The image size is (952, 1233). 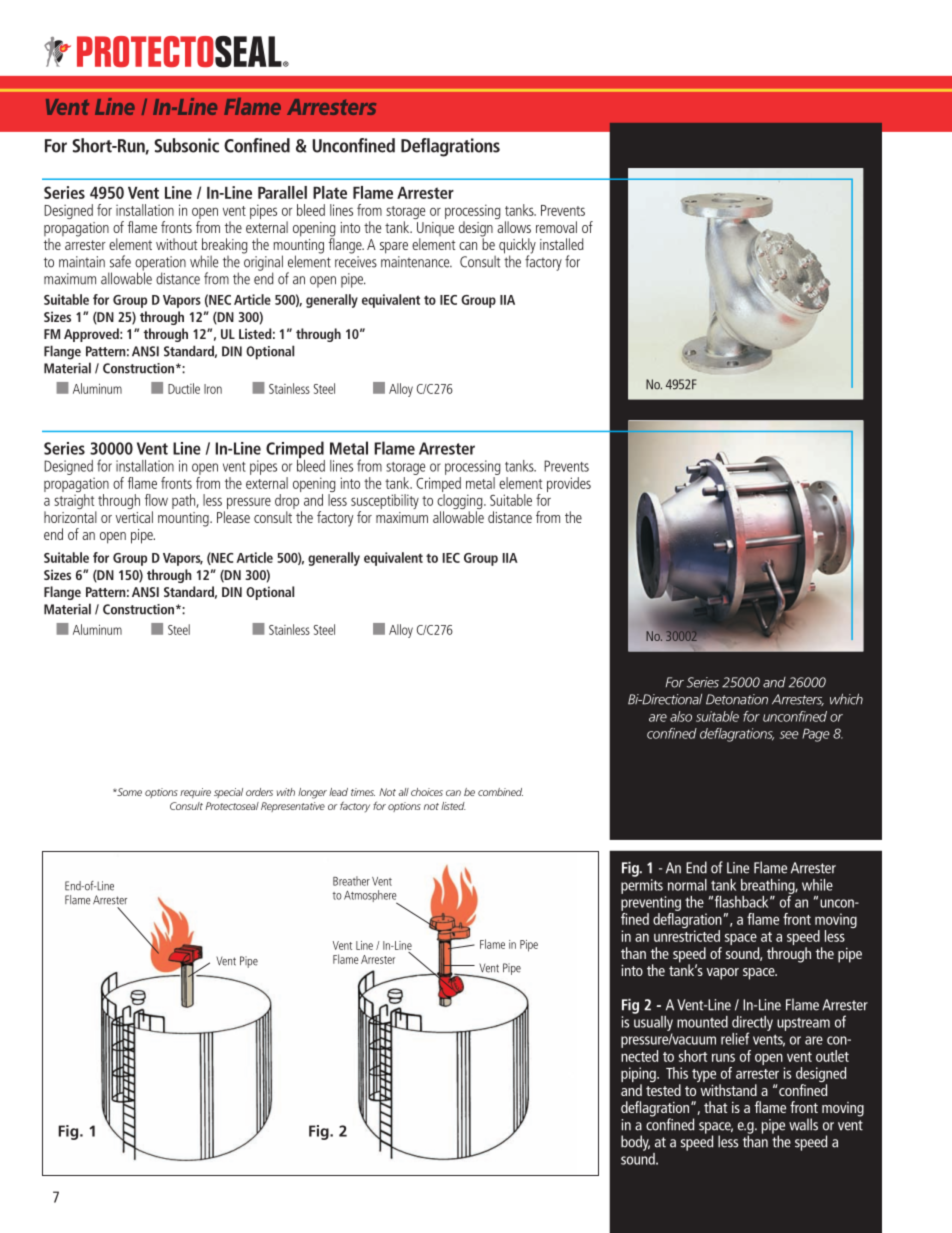 I want to click on Subsonic, so click(x=186, y=145).
